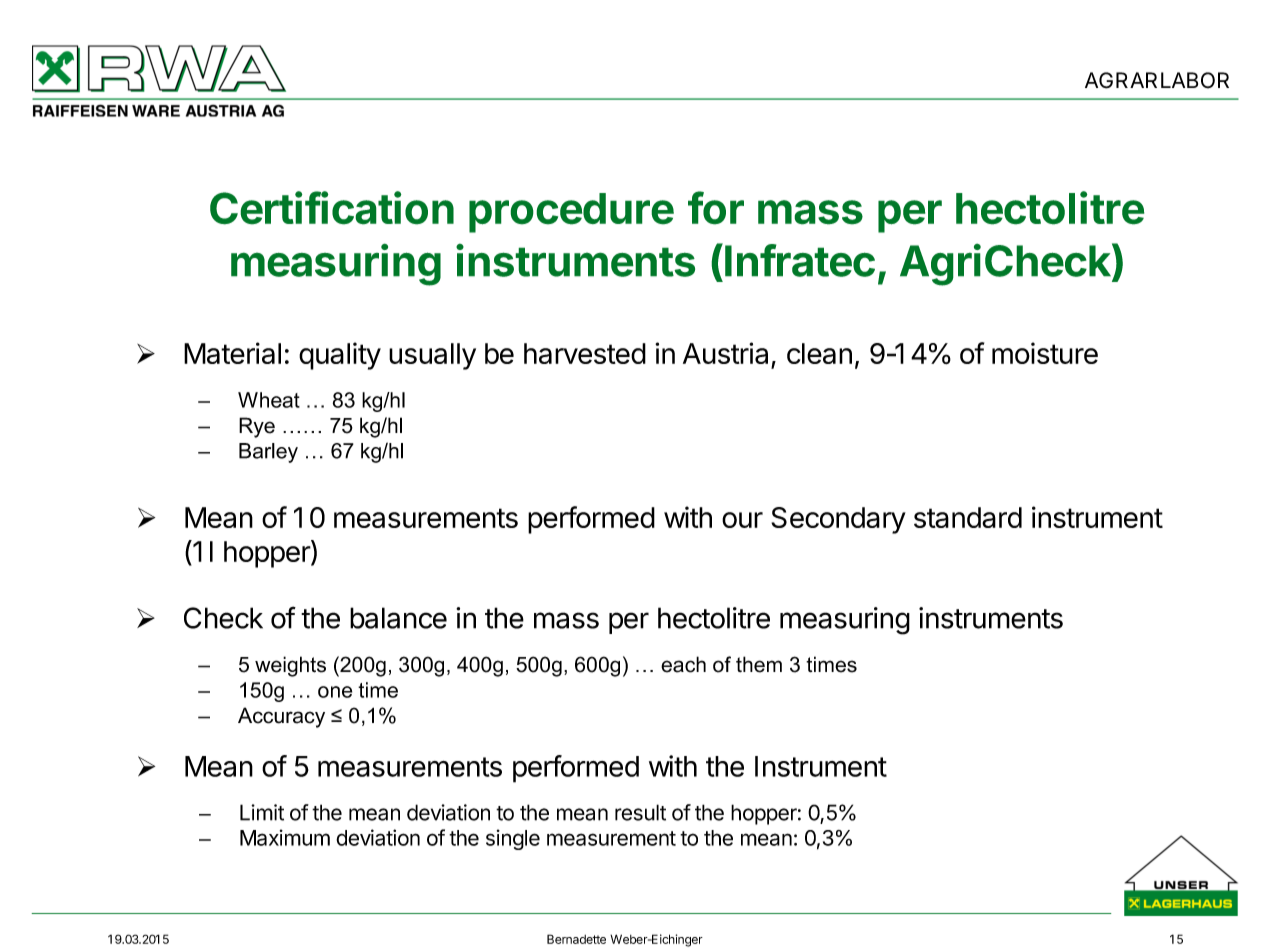  Describe the element at coordinates (332, 208) in the document. I see `Certification` at that location.
